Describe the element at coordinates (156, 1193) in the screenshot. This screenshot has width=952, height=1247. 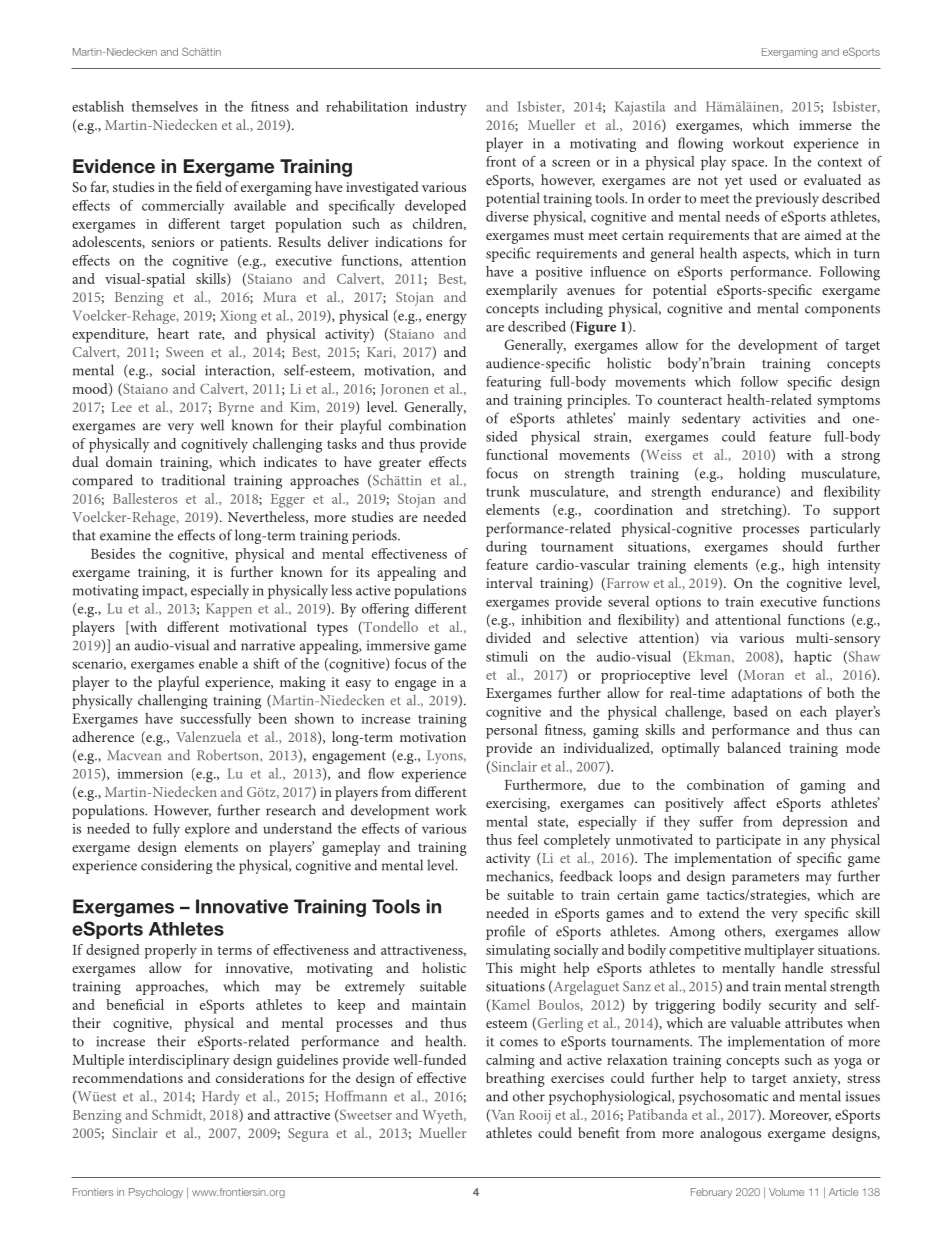
I see `Psychology` at that location.
